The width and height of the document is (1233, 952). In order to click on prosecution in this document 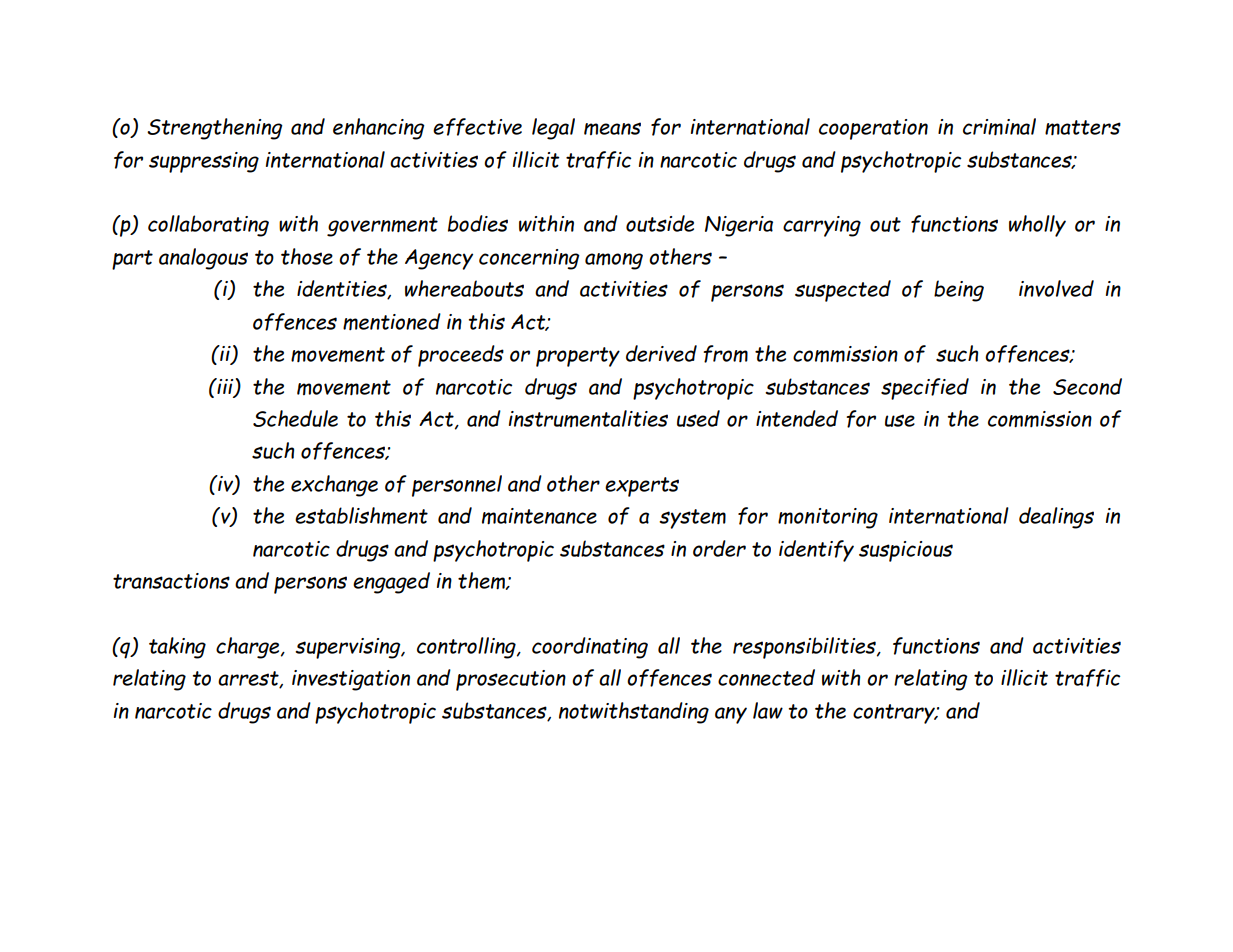, I will do `click(511, 680)`.
